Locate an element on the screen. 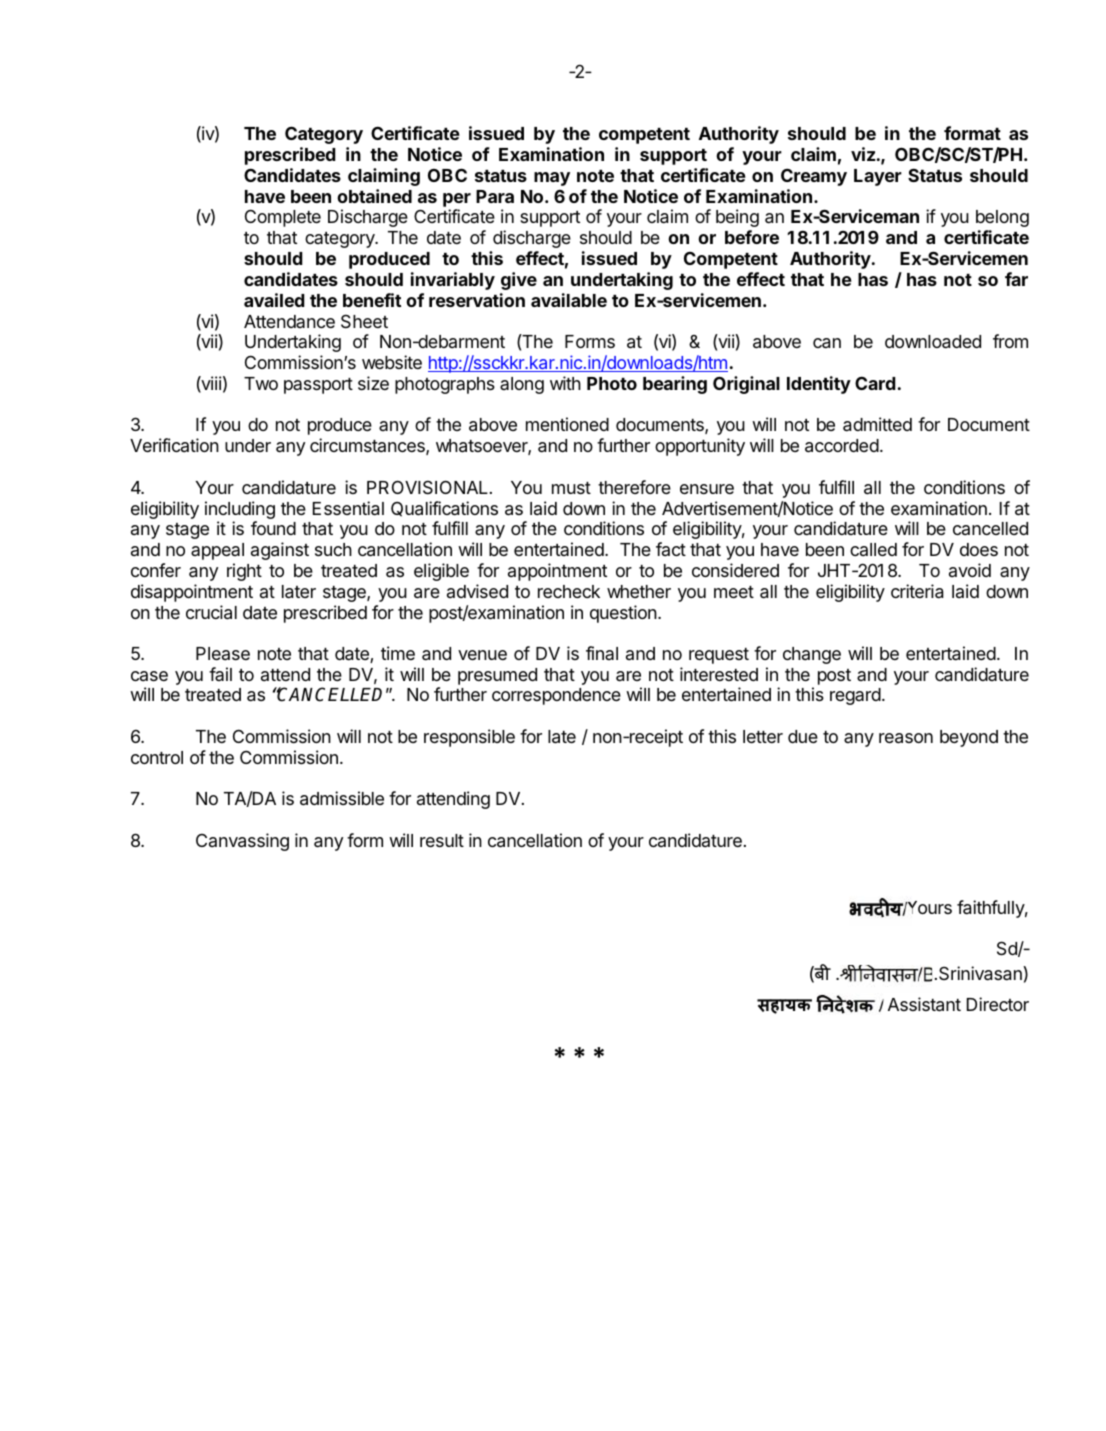 This screenshot has height=1431, width=1106. reason is located at coordinates (906, 738).
